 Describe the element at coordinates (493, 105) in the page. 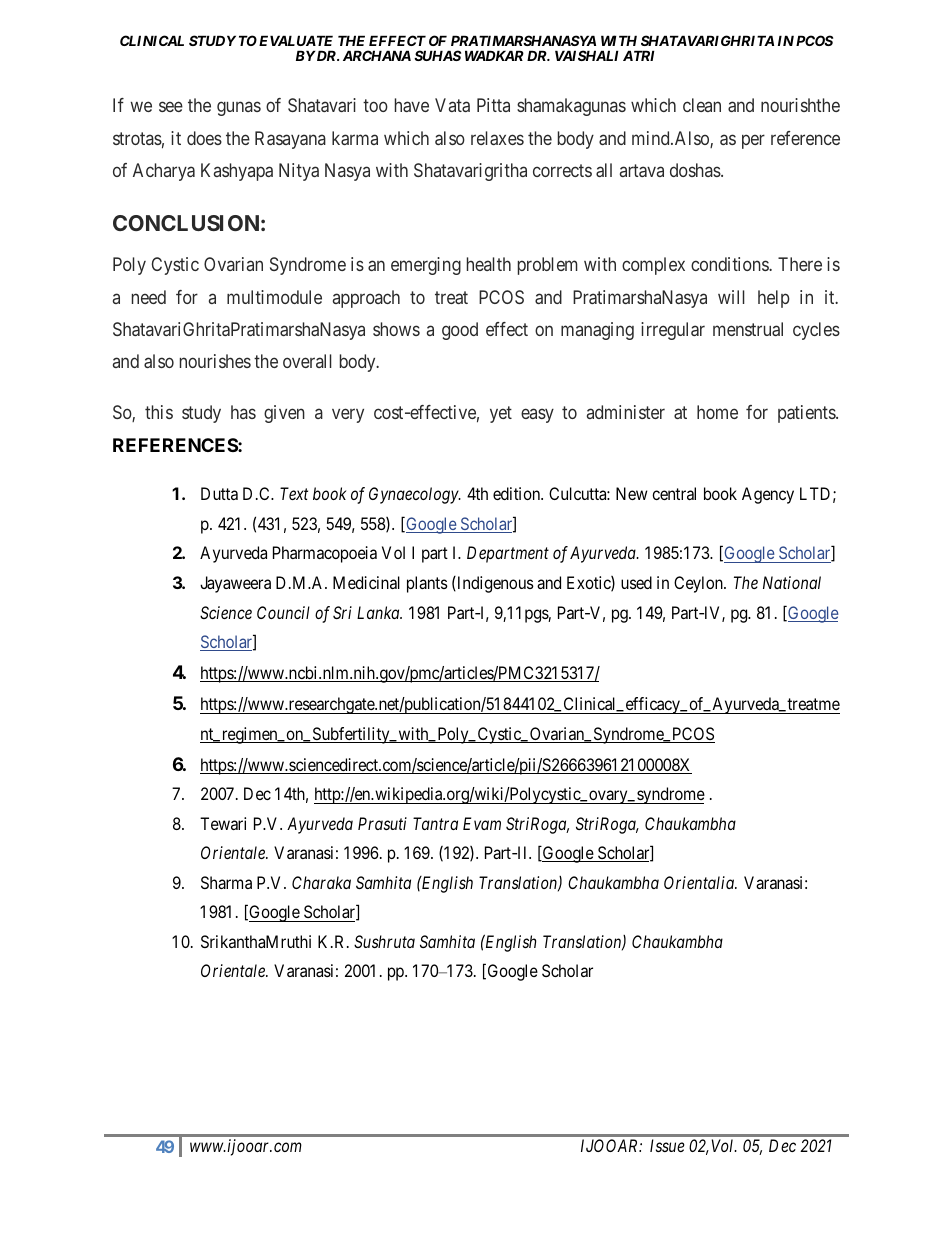

I see `Pitta` at that location.
